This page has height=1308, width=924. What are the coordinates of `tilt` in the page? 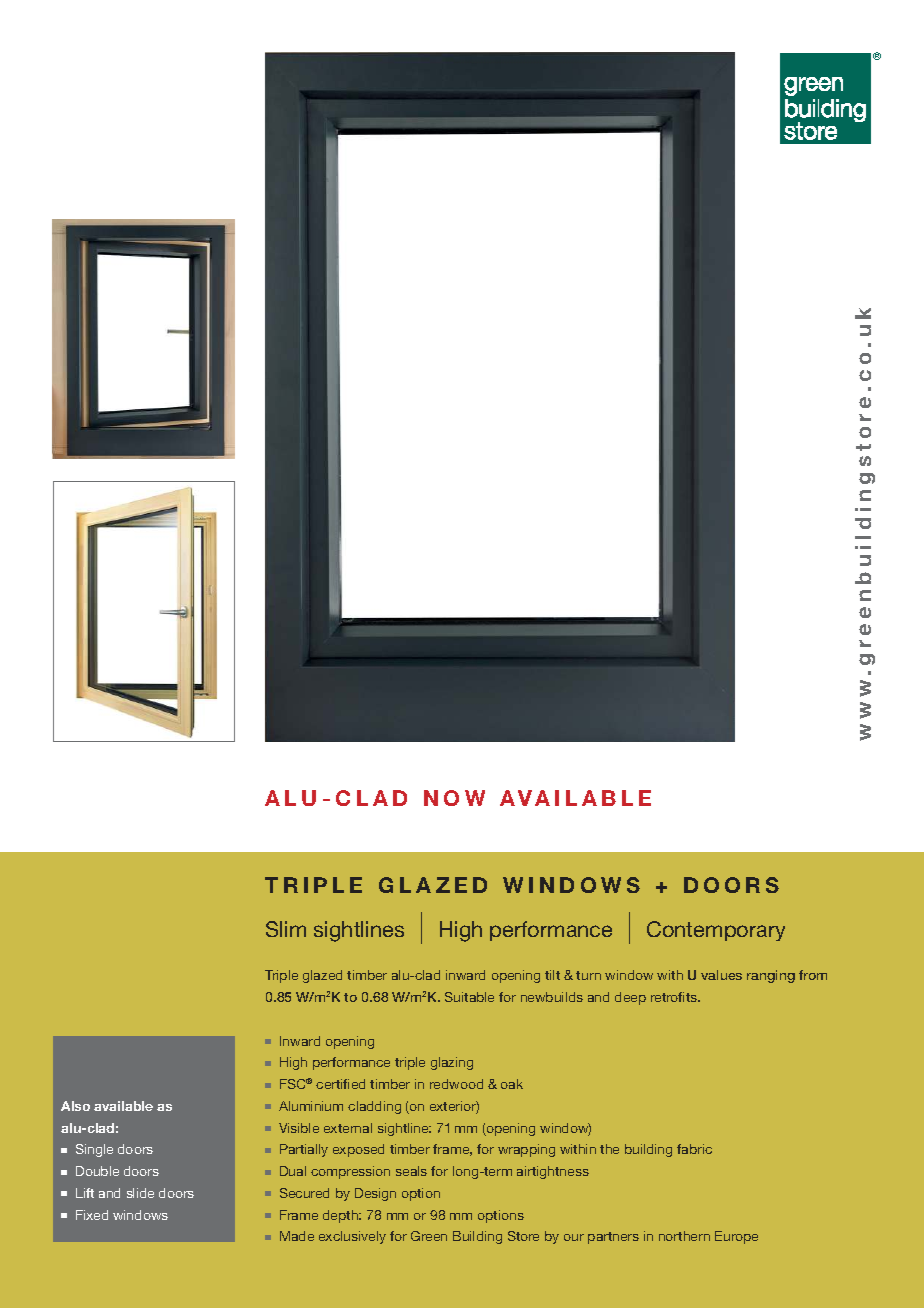 It's located at (552, 975).
